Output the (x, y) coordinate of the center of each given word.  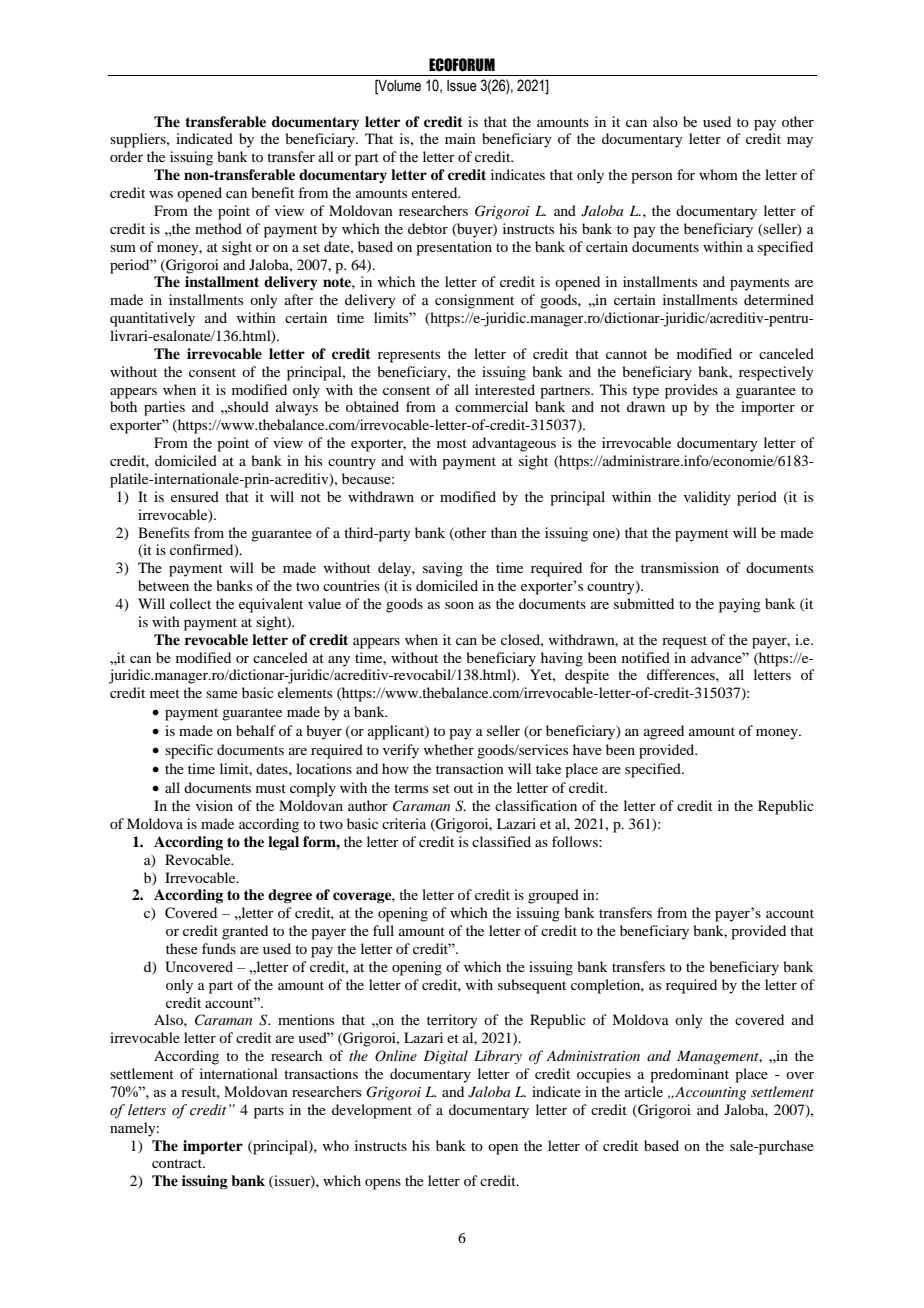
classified (501, 841)
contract (178, 1163)
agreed (664, 732)
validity (707, 498)
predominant (689, 1075)
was (161, 194)
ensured (195, 496)
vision (214, 805)
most (452, 443)
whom (718, 174)
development (372, 1111)
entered (436, 192)
